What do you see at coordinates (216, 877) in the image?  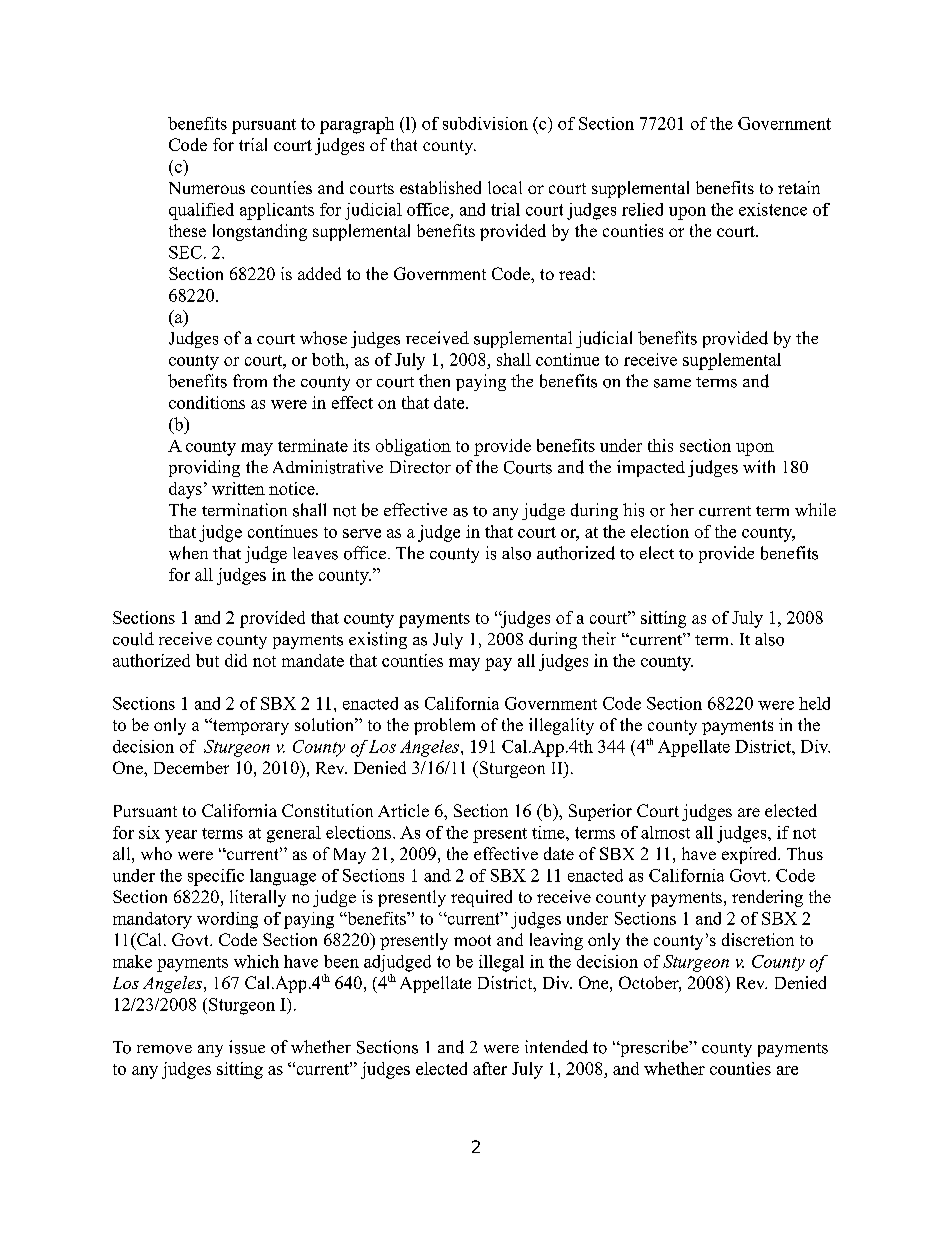 I see `specific` at bounding box center [216, 877].
